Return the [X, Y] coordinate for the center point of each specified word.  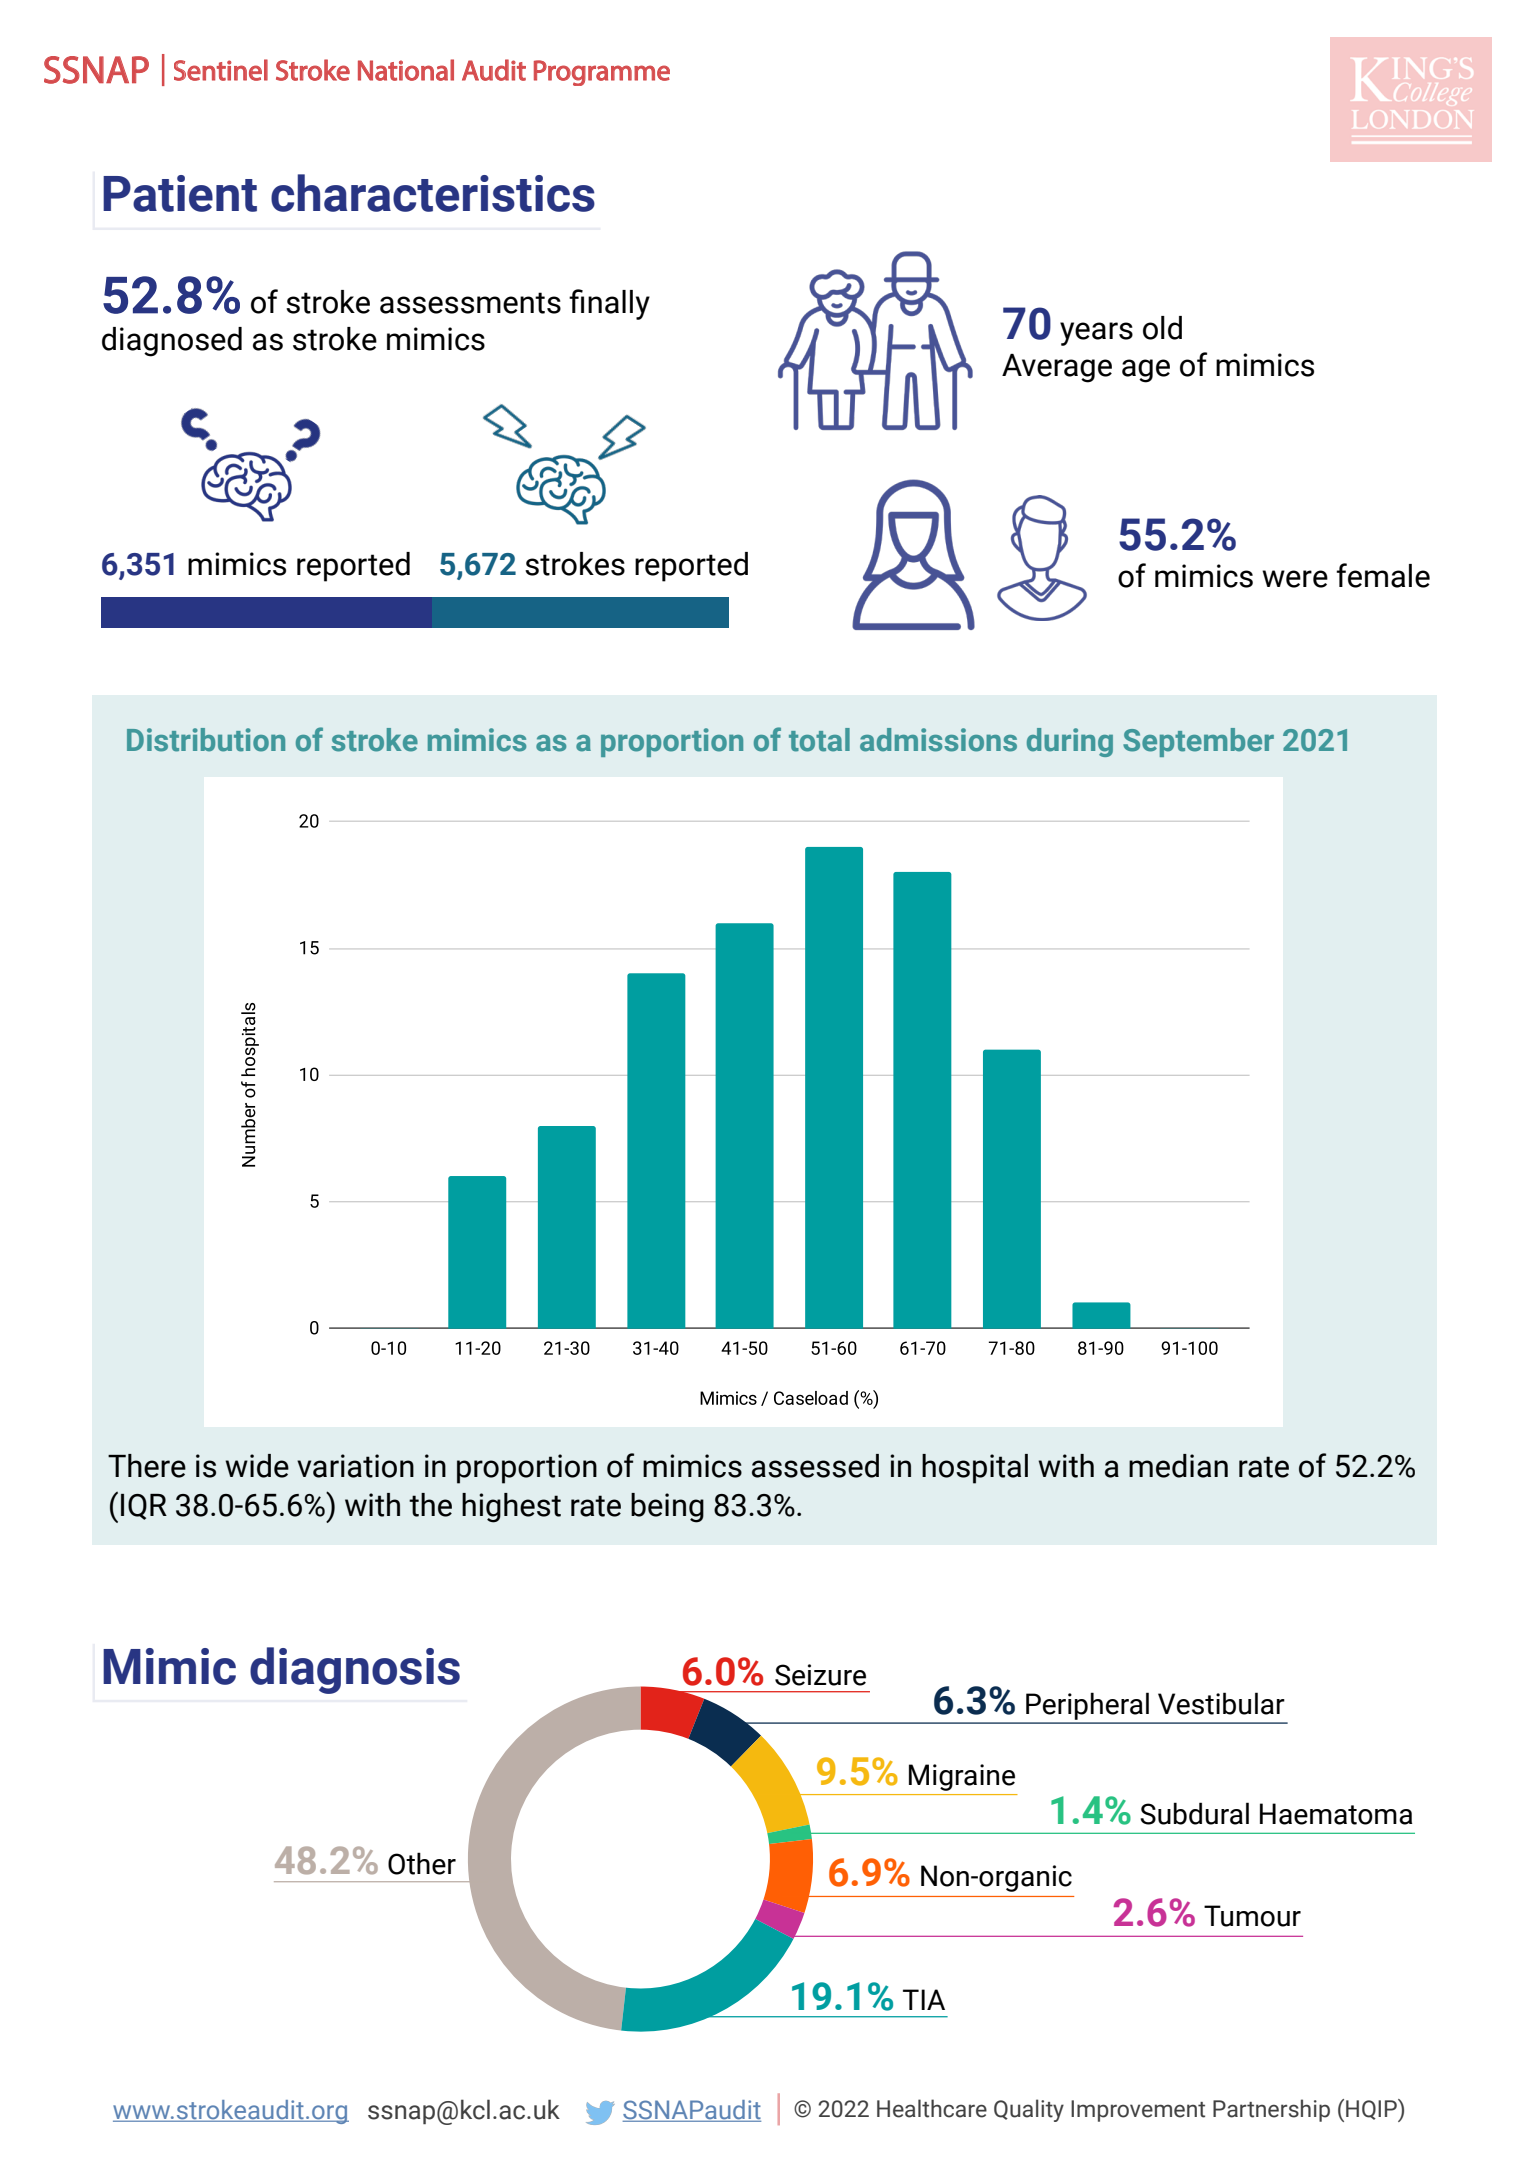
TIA [924, 1999]
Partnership [1271, 2110]
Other [422, 1863]
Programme [602, 73]
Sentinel [221, 70]
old [1162, 328]
